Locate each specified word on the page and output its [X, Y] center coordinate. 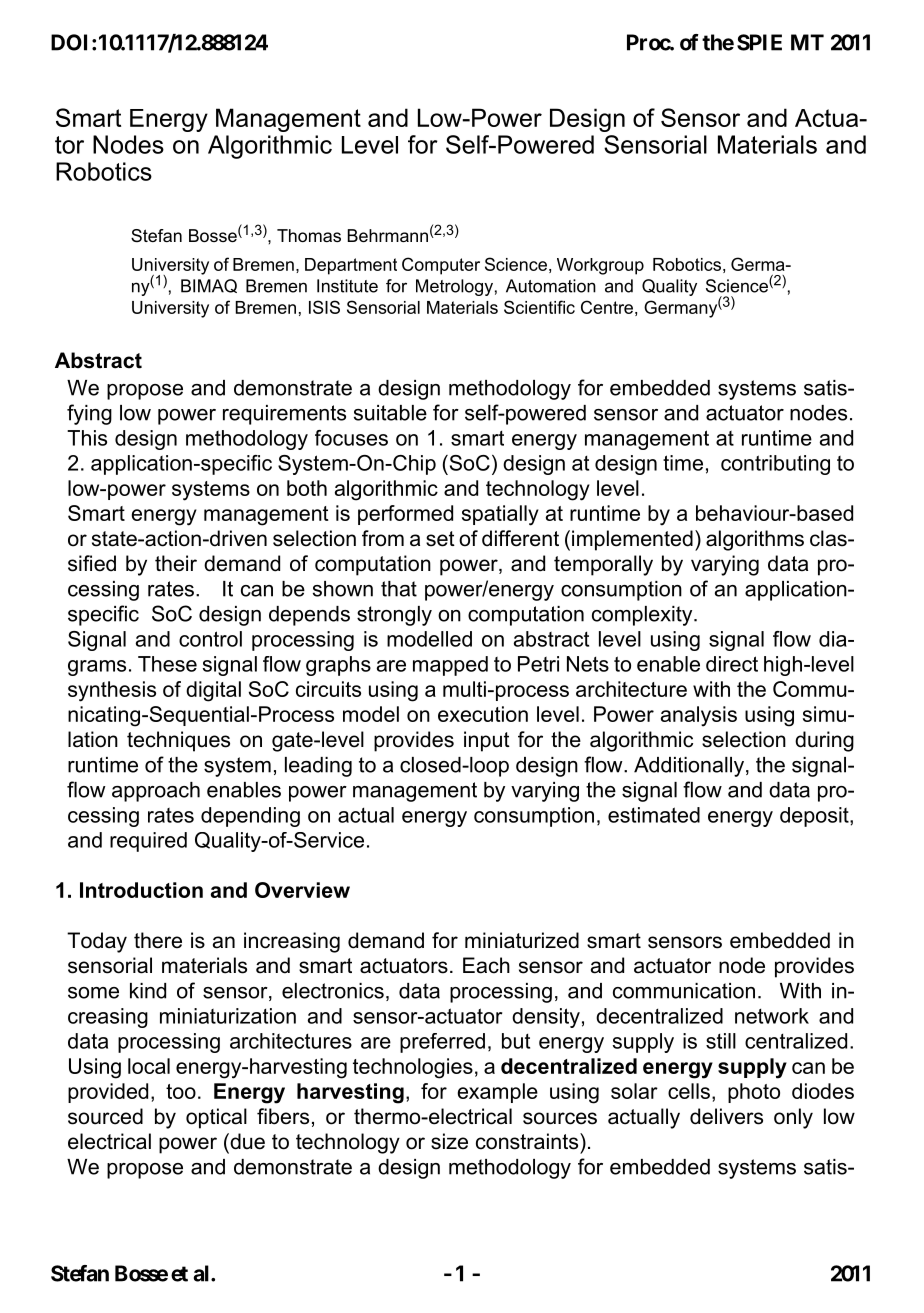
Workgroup [600, 266]
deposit [815, 817]
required [148, 842]
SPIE [759, 42]
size [449, 1141]
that [399, 589]
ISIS [324, 307]
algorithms [755, 540]
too [181, 1091]
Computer [441, 266]
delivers [726, 1116]
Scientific [539, 307]
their [176, 563]
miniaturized [522, 940]
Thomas [309, 235]
